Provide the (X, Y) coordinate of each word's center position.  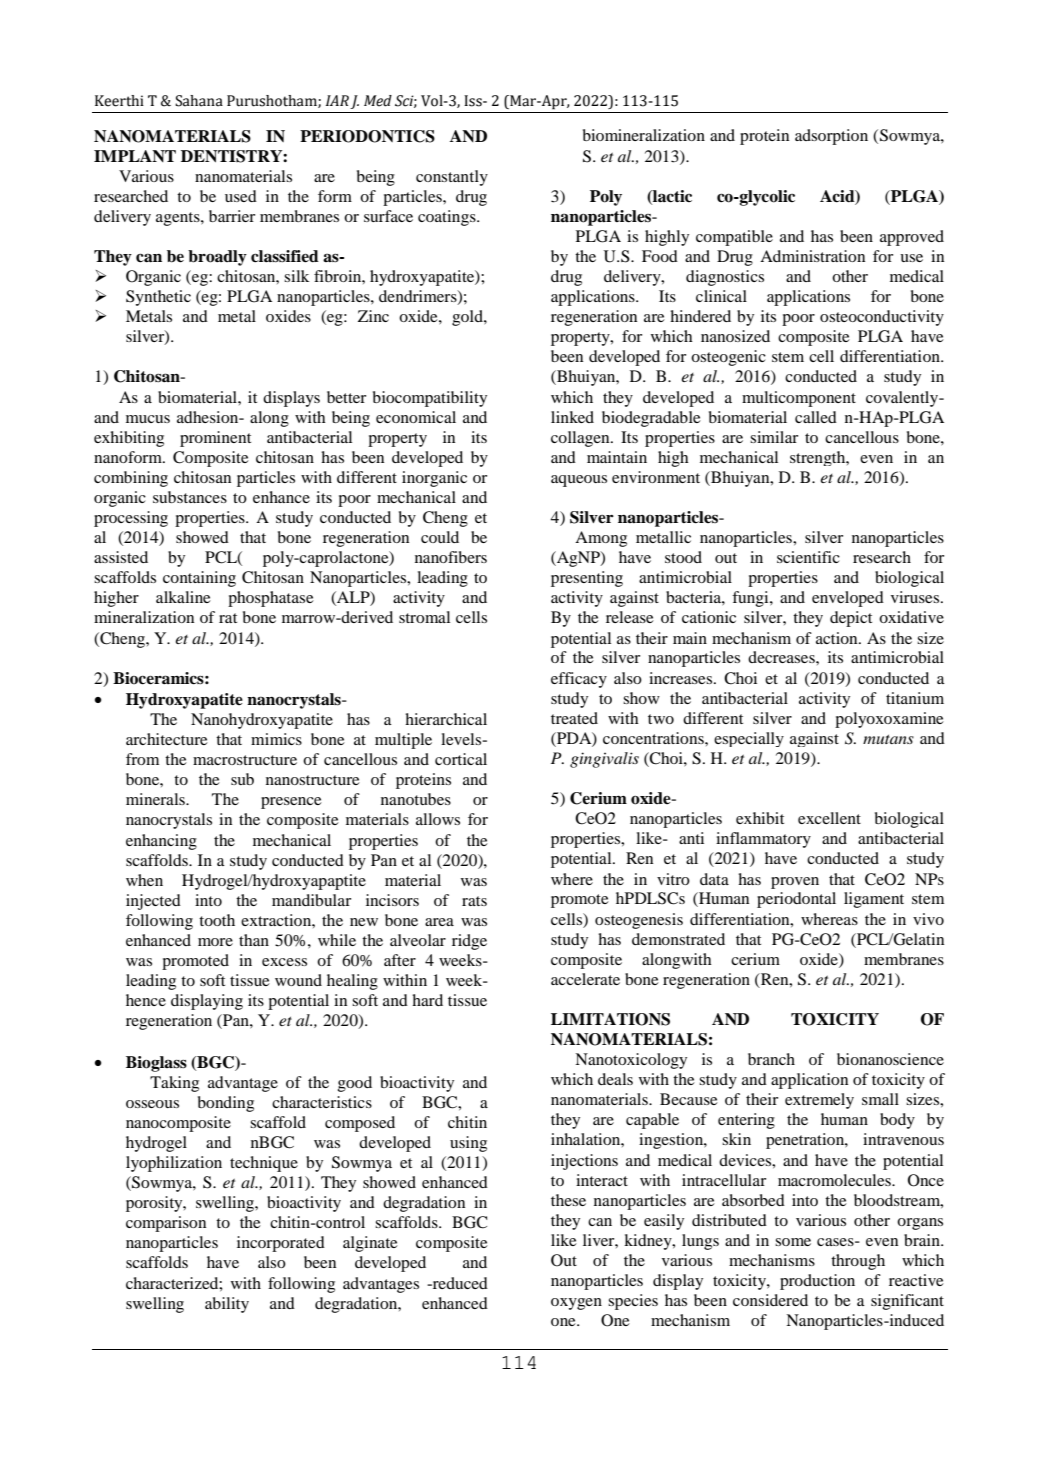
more (215, 942)
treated (574, 718)
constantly (452, 178)
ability (227, 1305)
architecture (167, 739)
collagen (581, 439)
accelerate (585, 979)
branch (771, 1059)
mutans (888, 739)
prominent (215, 439)
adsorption (831, 137)
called (816, 417)
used (241, 196)
